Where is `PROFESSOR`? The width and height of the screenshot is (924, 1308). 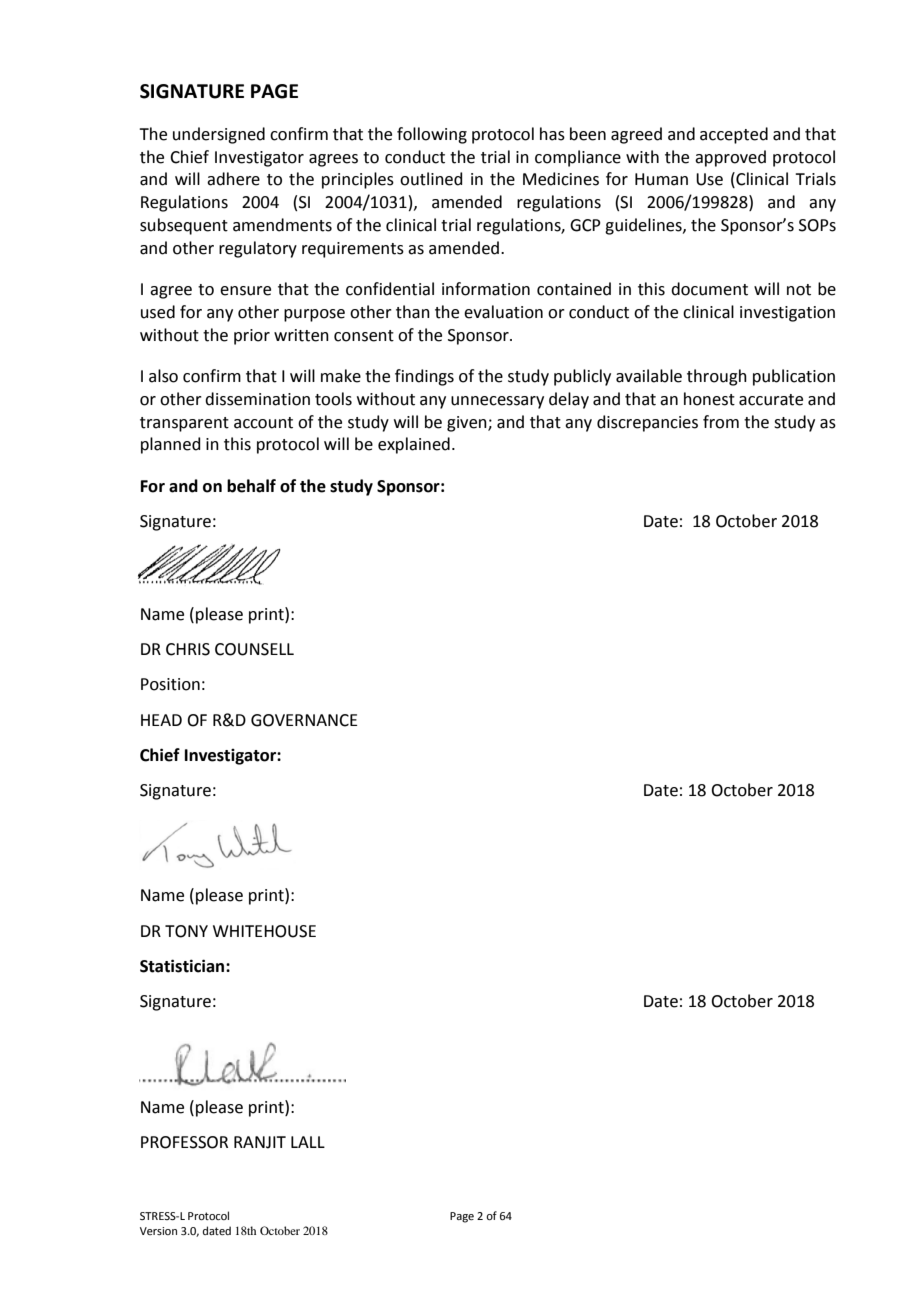
PROFESSOR is located at coordinates (184, 1142).
